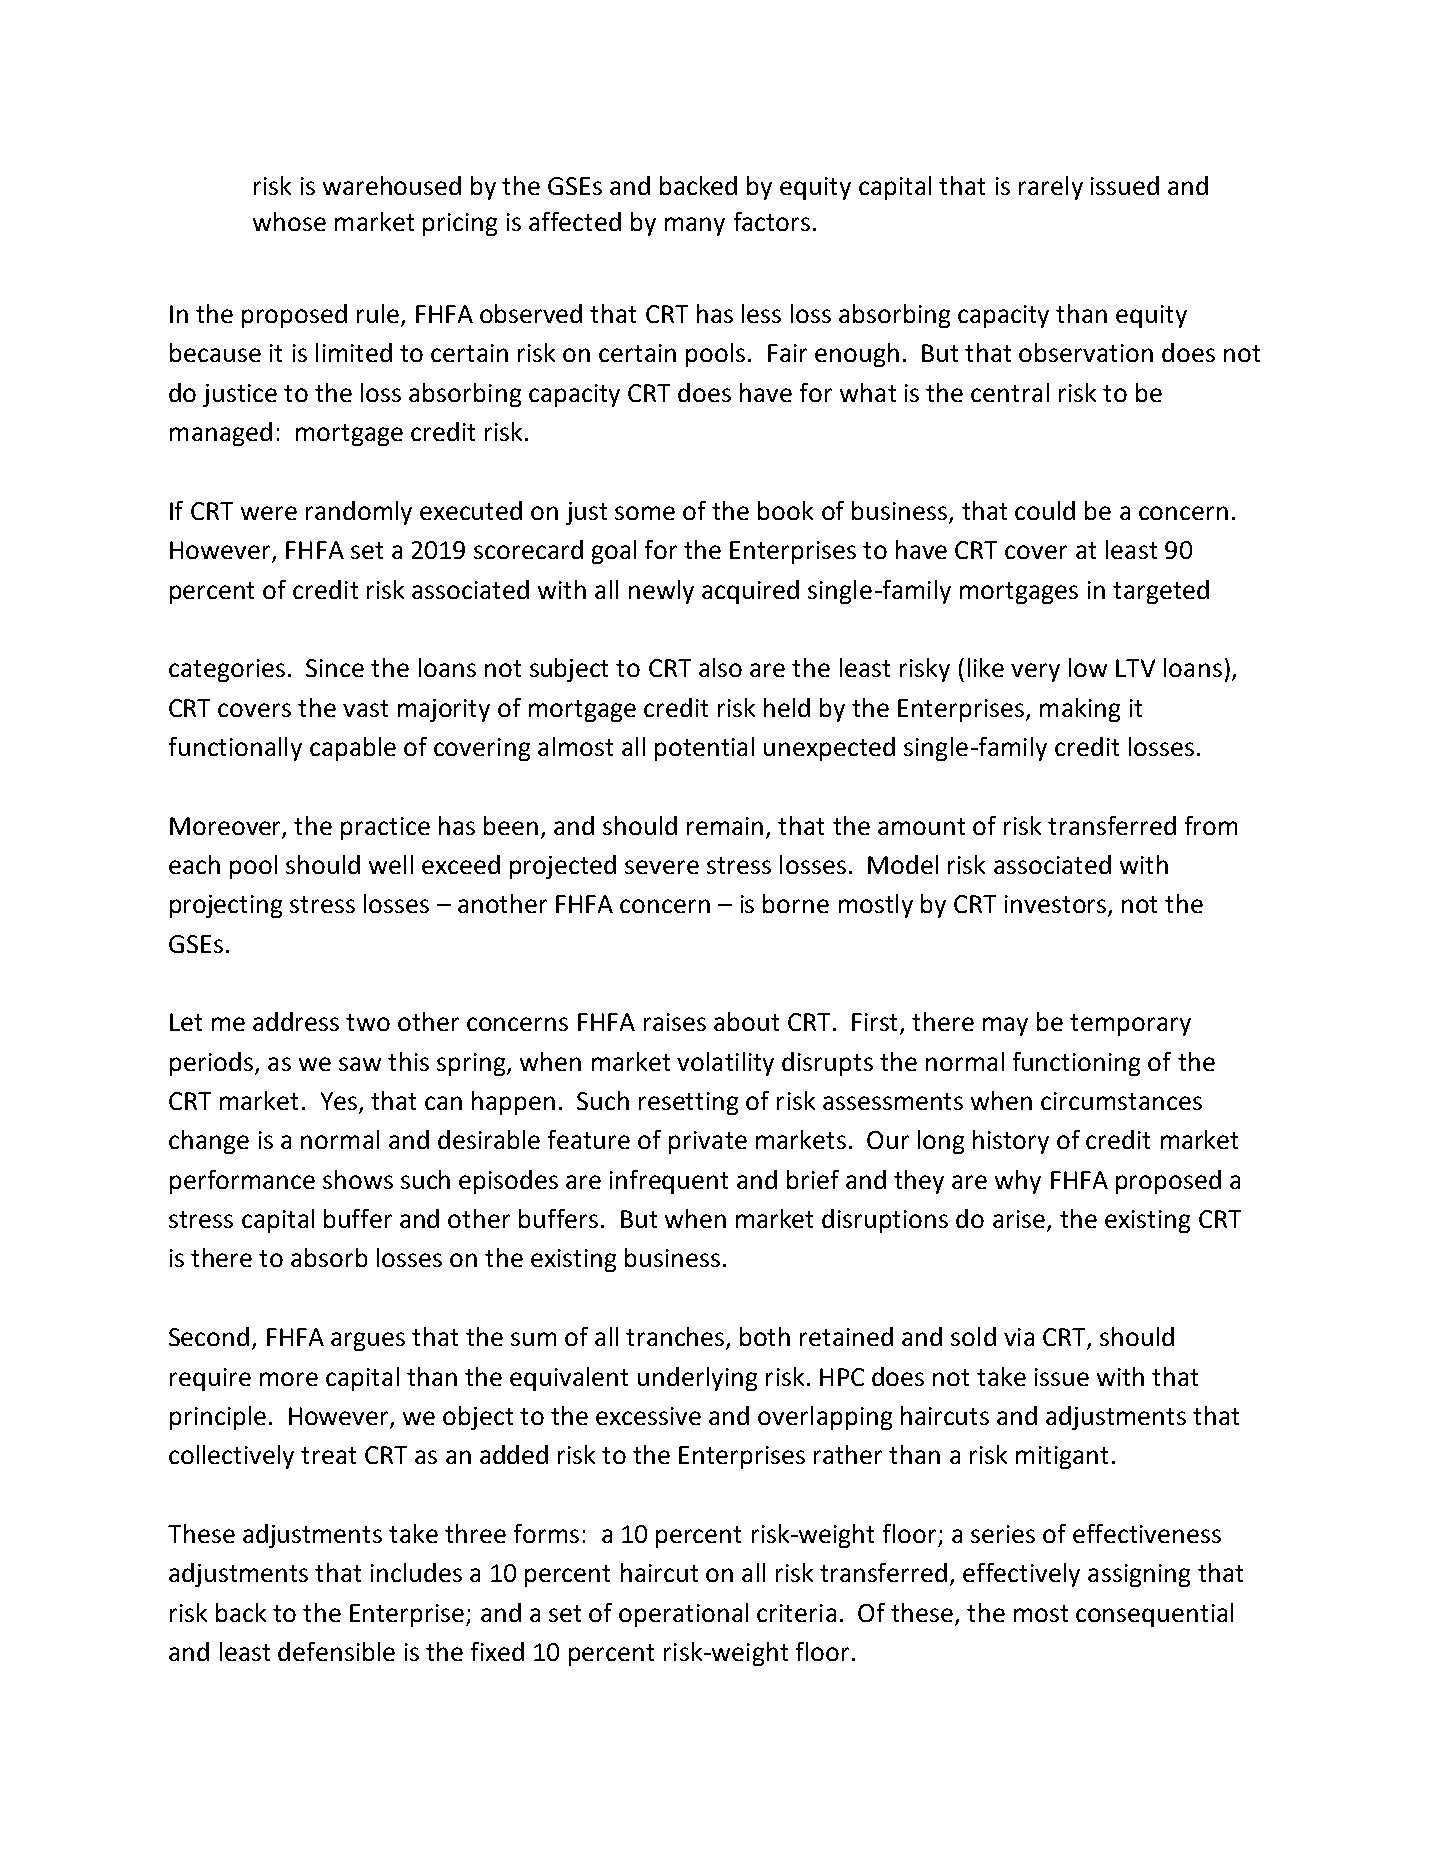  Describe the element at coordinates (683, 1615) in the document. I see `operational` at that location.
